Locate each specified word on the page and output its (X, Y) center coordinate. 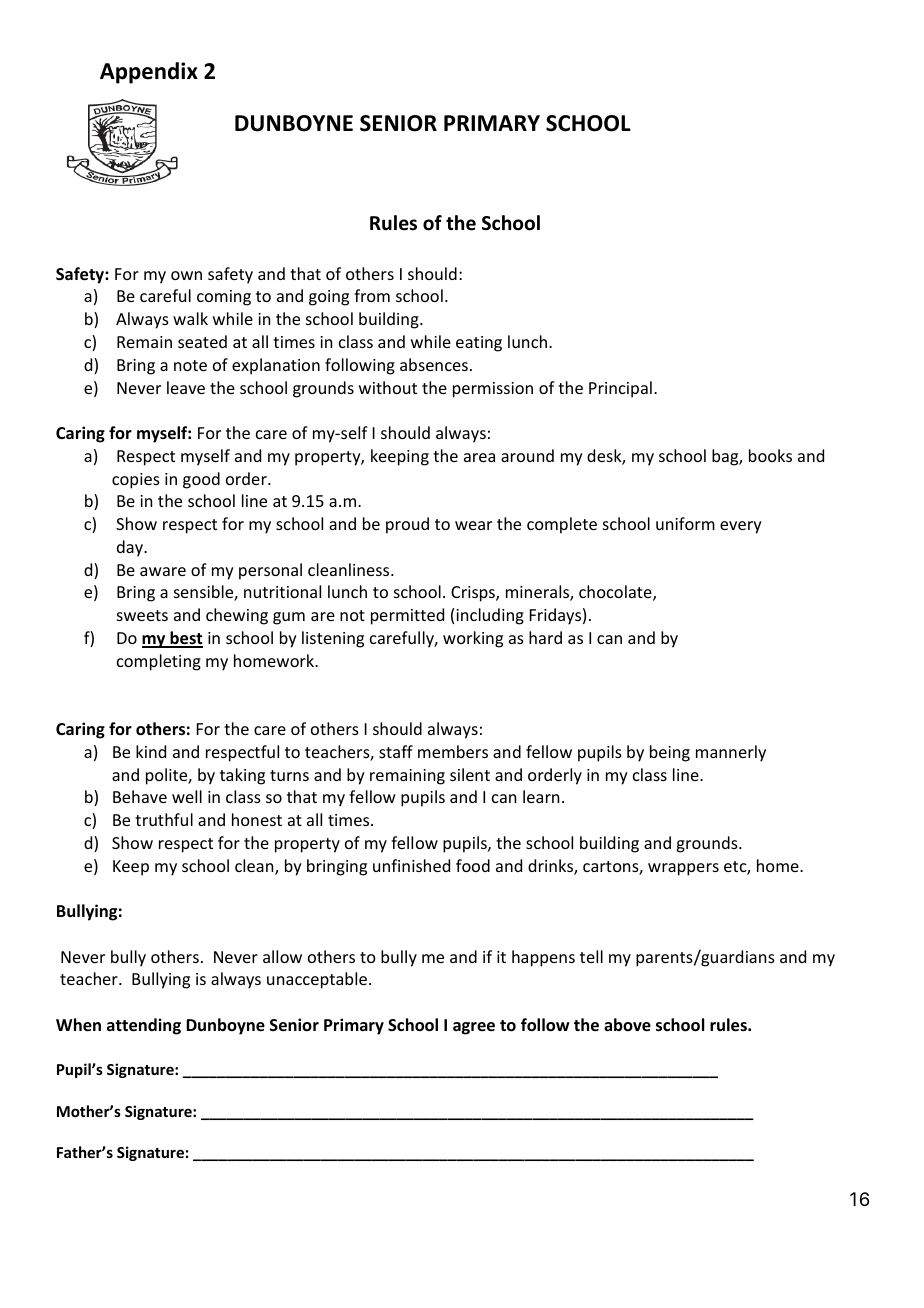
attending (144, 1026)
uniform (685, 523)
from (372, 295)
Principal (620, 389)
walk (190, 318)
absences (434, 364)
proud (407, 525)
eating (479, 344)
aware (163, 571)
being (670, 753)
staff (396, 751)
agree (474, 1028)
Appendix (149, 73)
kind (151, 751)
